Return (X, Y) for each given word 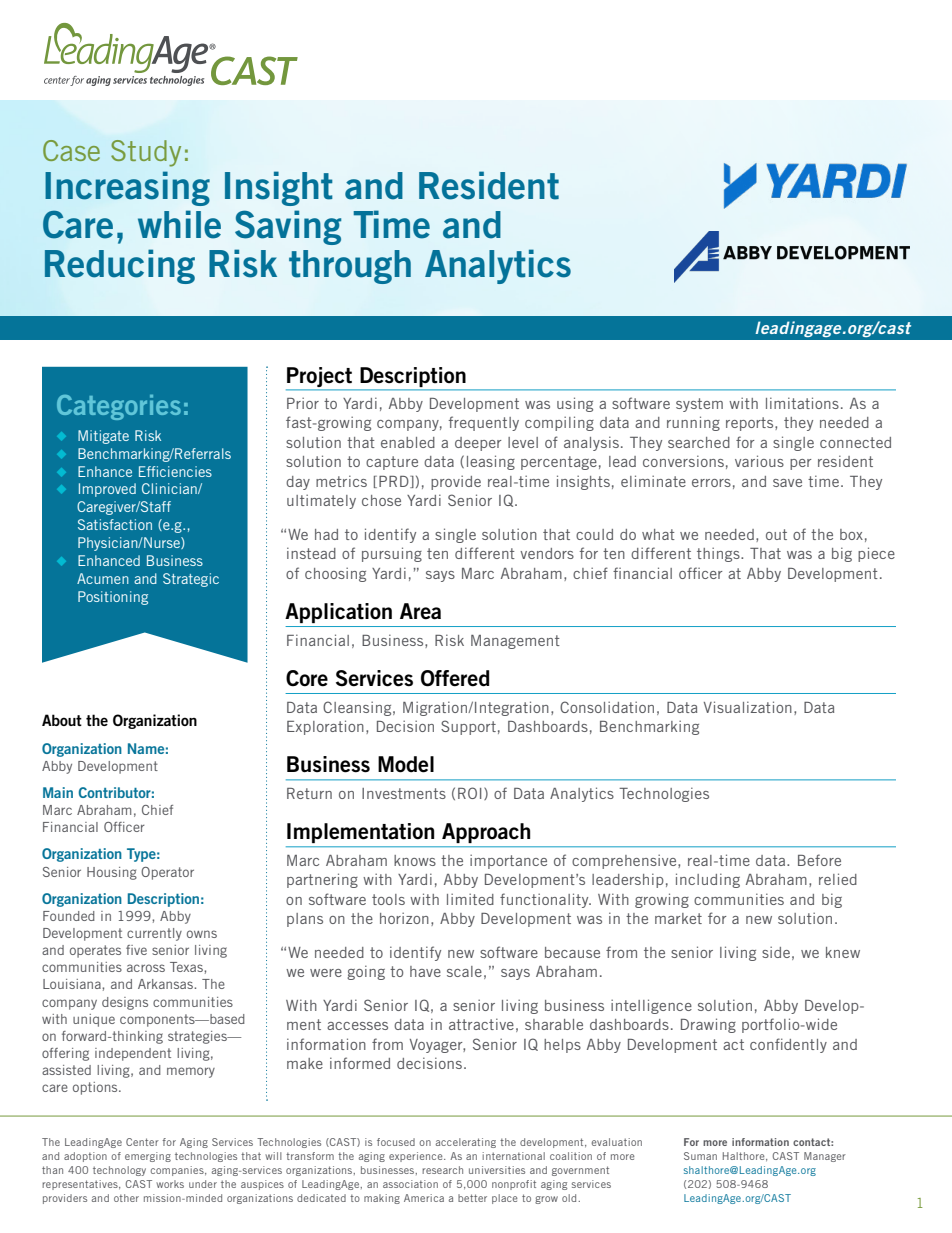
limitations (802, 403)
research (442, 1170)
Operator (167, 873)
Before (819, 860)
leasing (491, 462)
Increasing (127, 188)
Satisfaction (115, 524)
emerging (148, 1157)
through (350, 267)
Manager (825, 1157)
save (787, 483)
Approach (486, 833)
